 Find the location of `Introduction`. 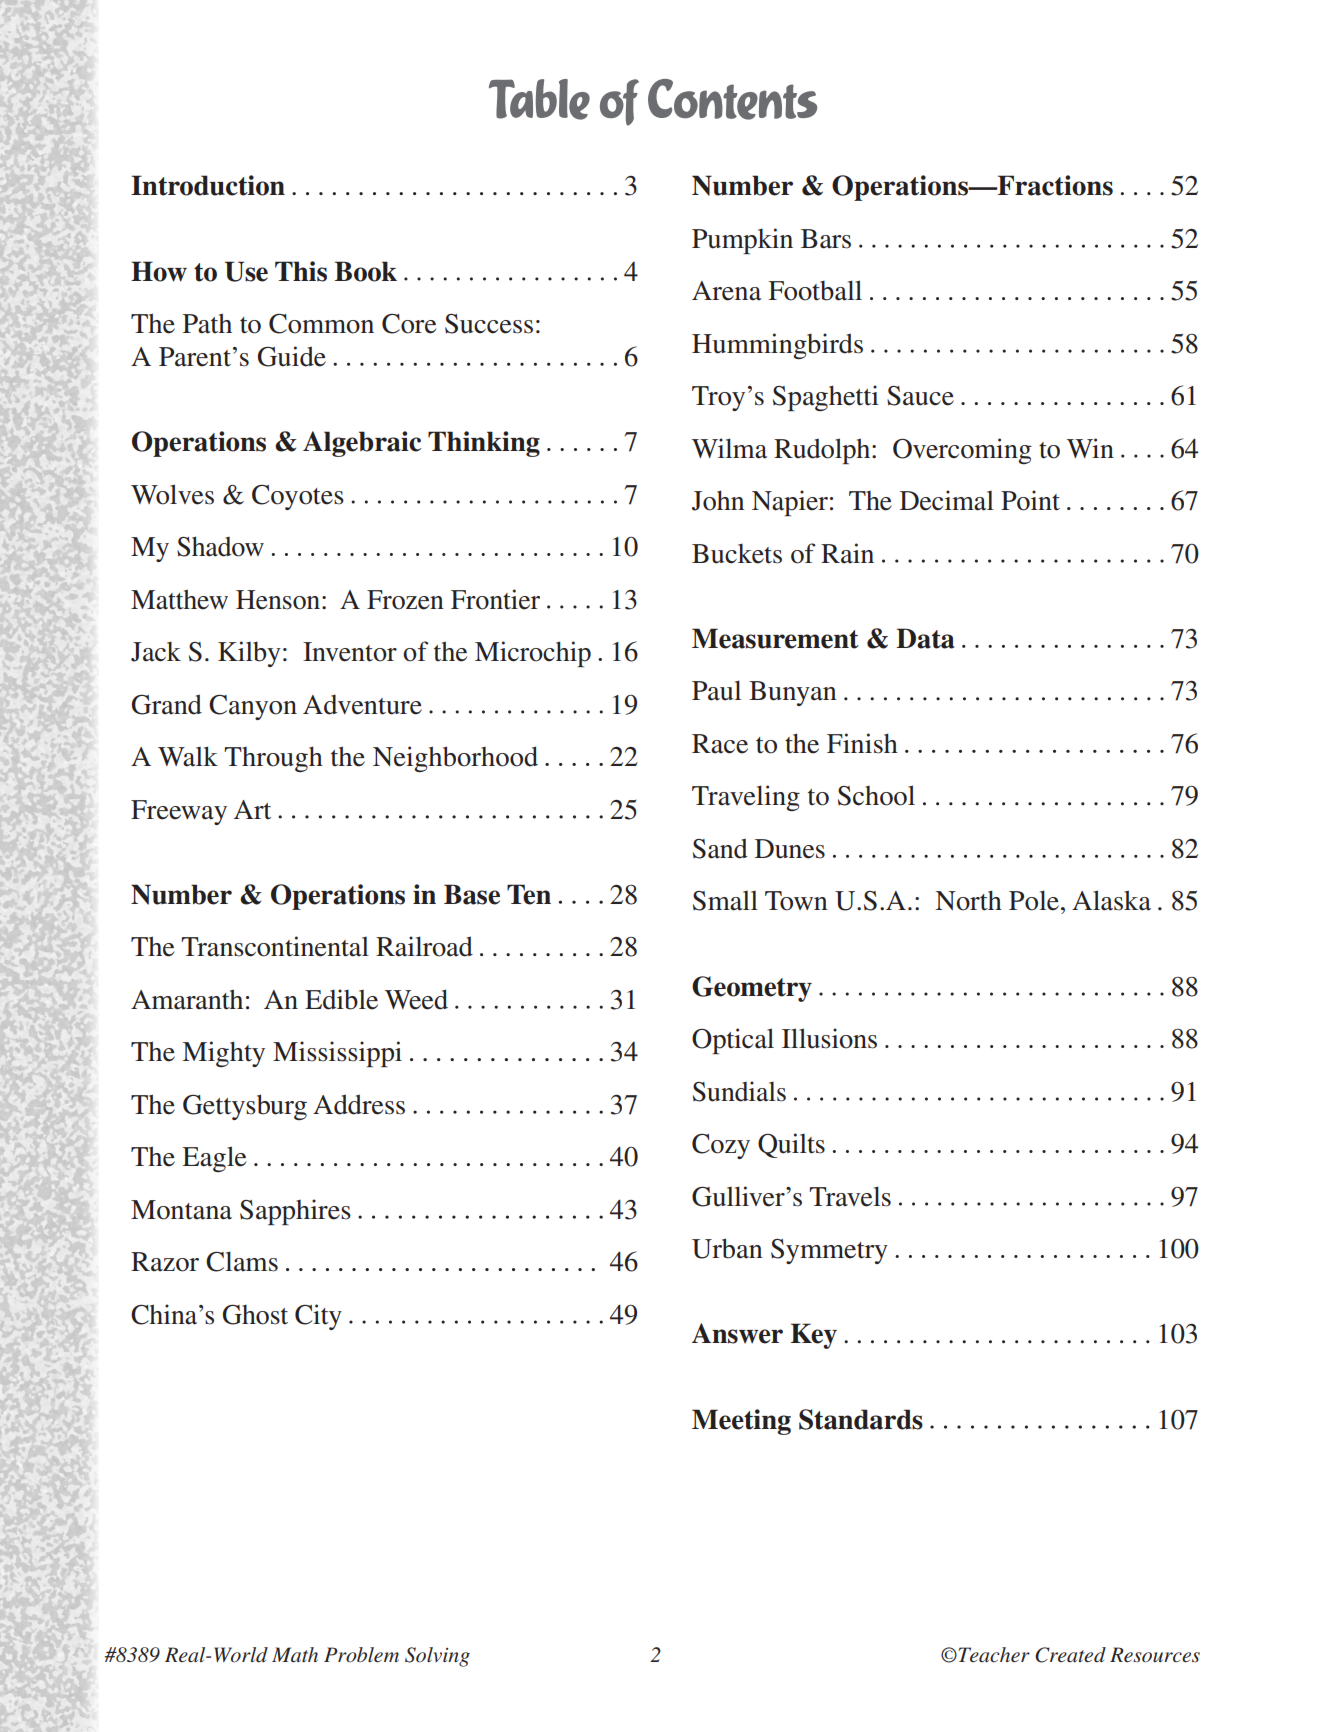

Introduction is located at coordinates (208, 185).
